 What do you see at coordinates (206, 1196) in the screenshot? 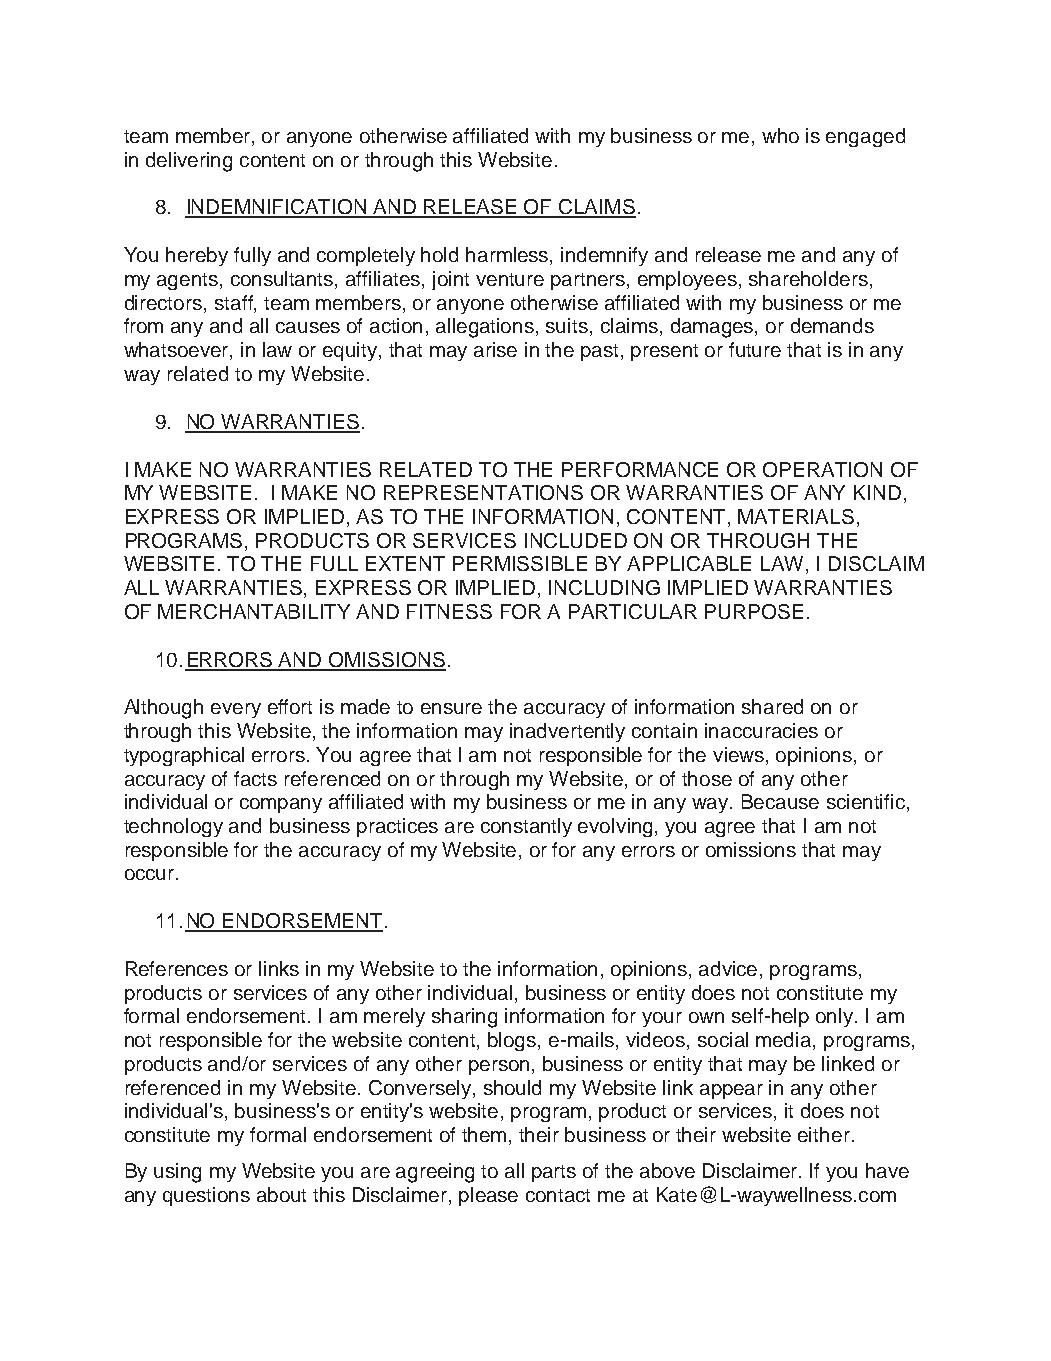
I see `questions` at bounding box center [206, 1196].
